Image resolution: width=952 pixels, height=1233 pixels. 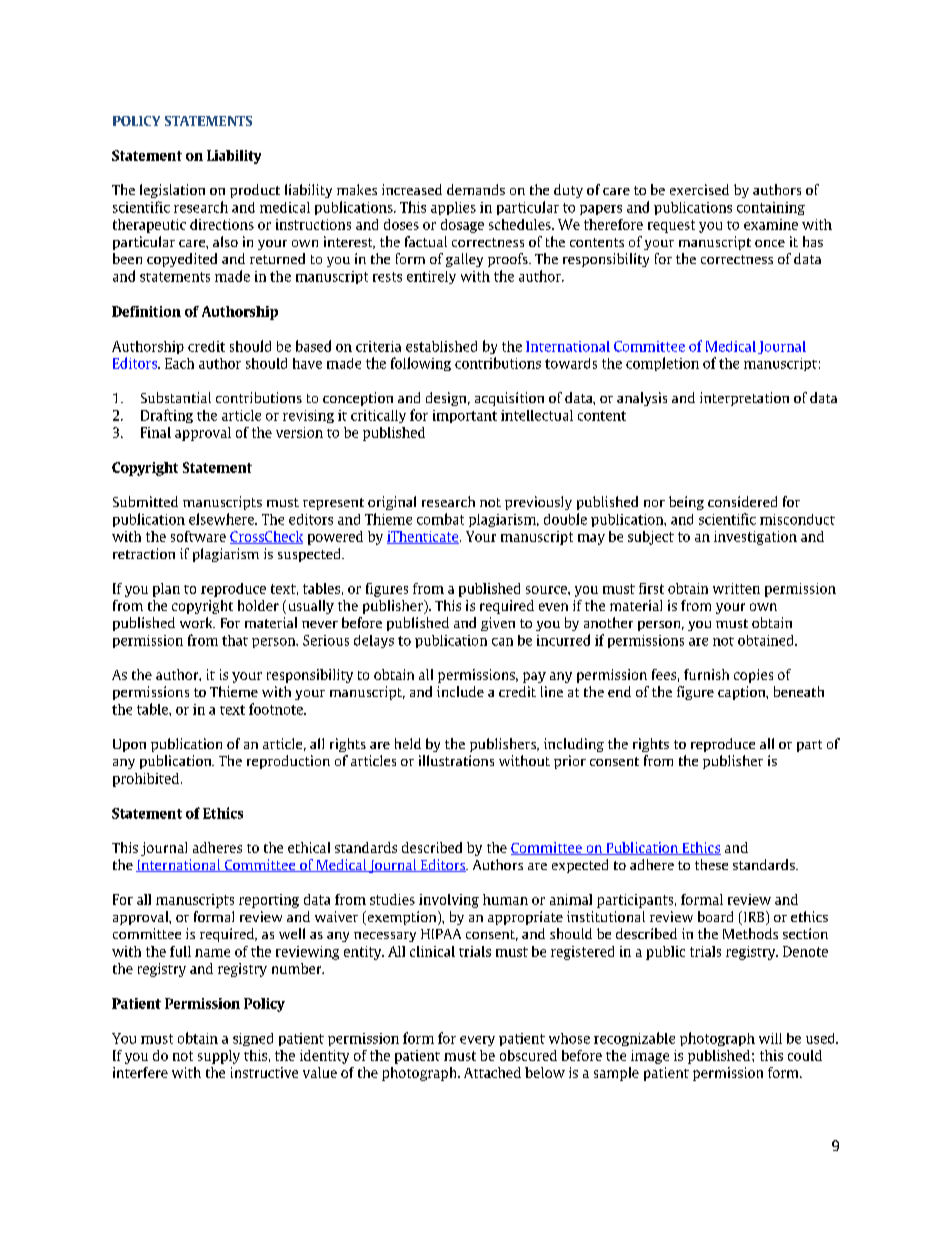 I want to click on dosage, so click(x=462, y=226).
